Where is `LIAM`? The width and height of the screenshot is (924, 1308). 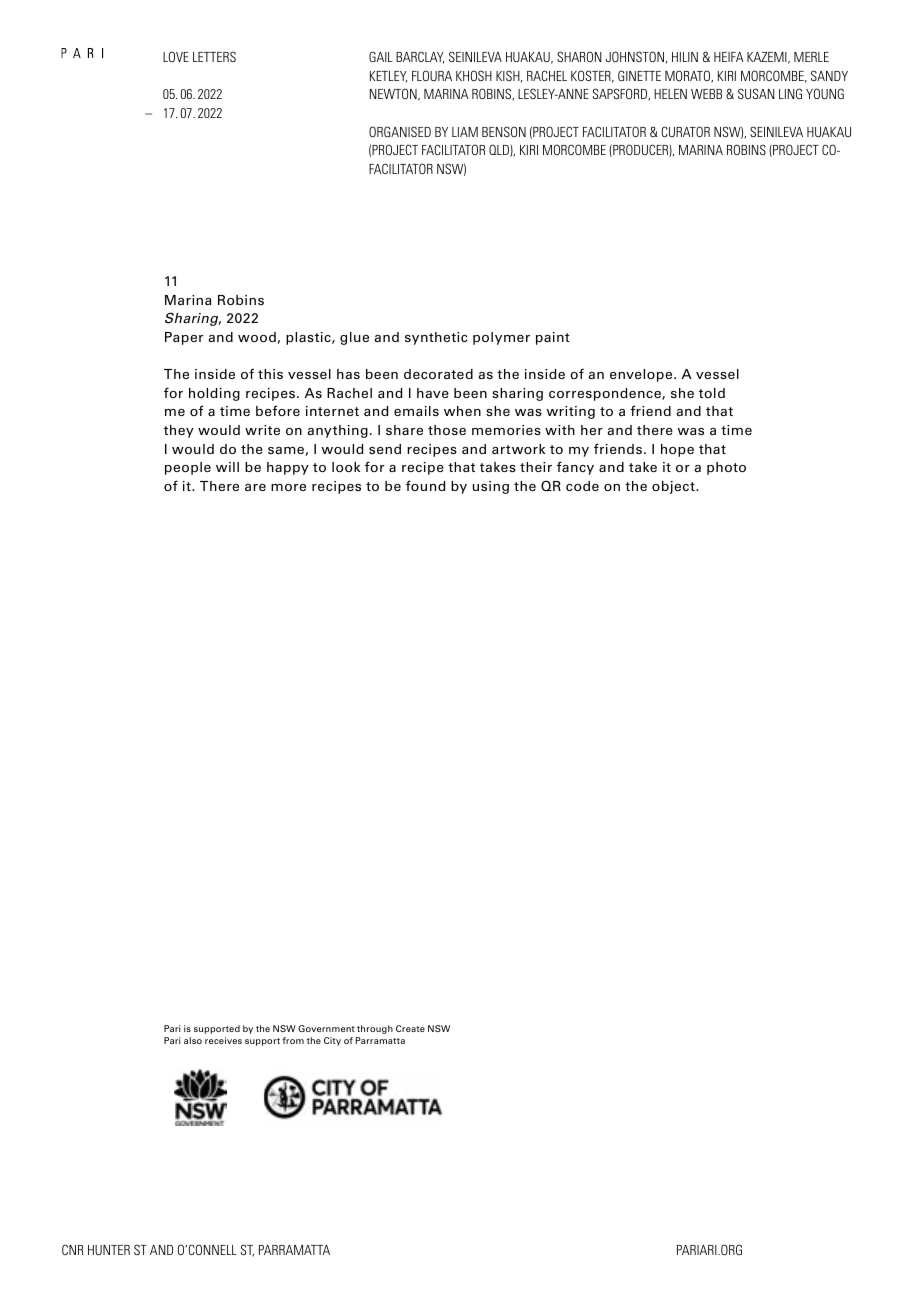 LIAM is located at coordinates (465, 132).
